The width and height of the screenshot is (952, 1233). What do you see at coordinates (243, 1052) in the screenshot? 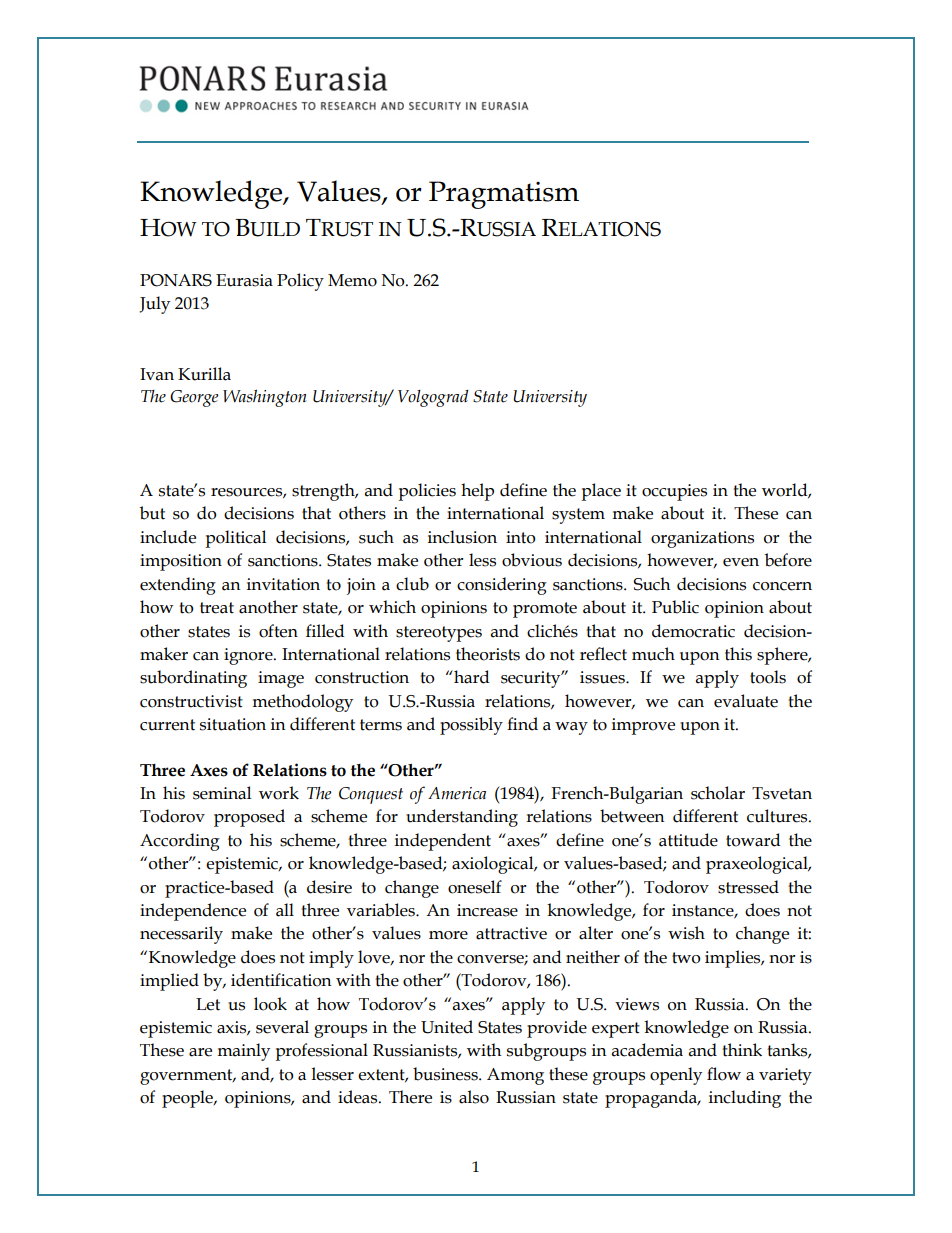
I see `mainly` at bounding box center [243, 1052].
